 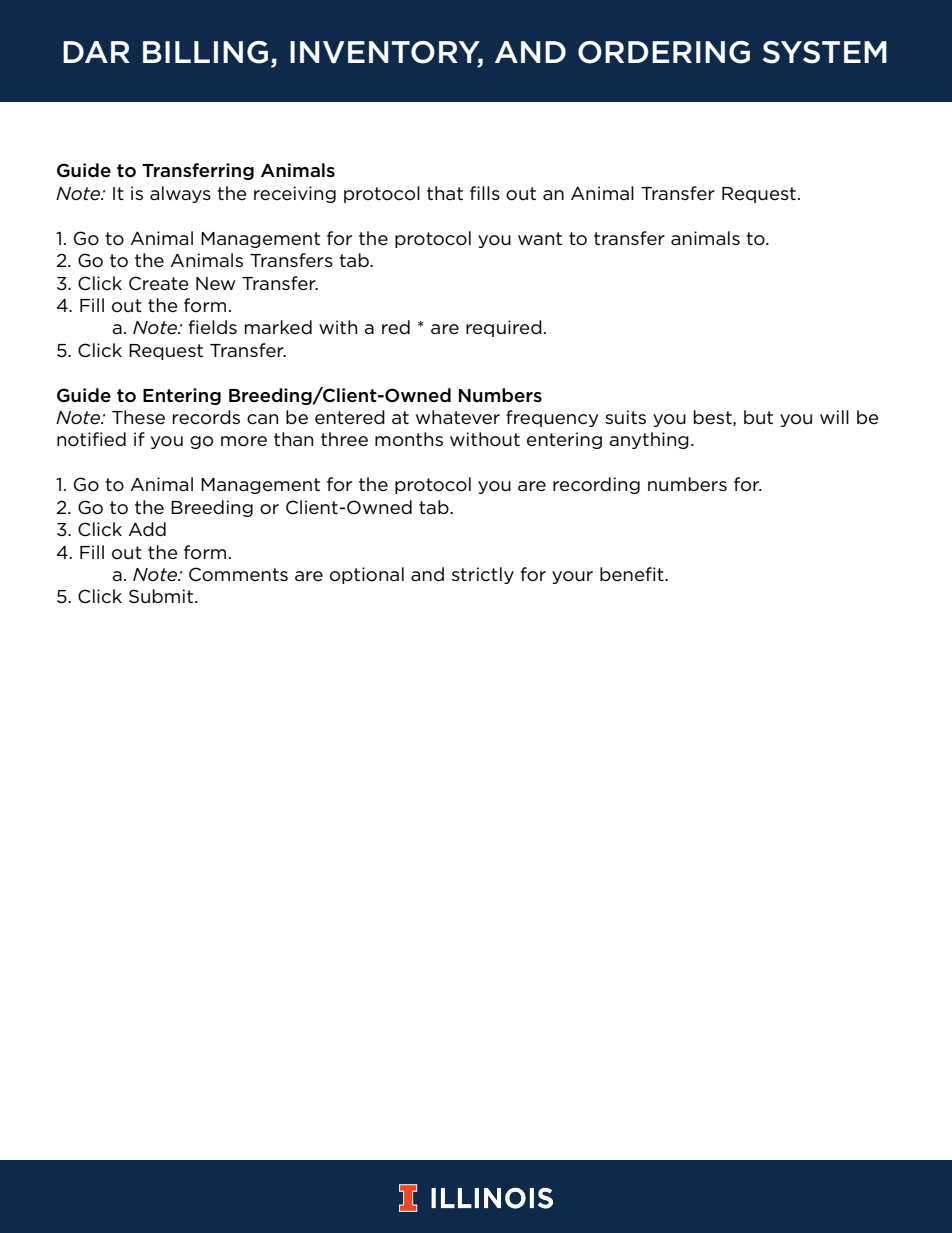 What do you see at coordinates (825, 52) in the screenshot?
I see `SYSTEM` at bounding box center [825, 52].
